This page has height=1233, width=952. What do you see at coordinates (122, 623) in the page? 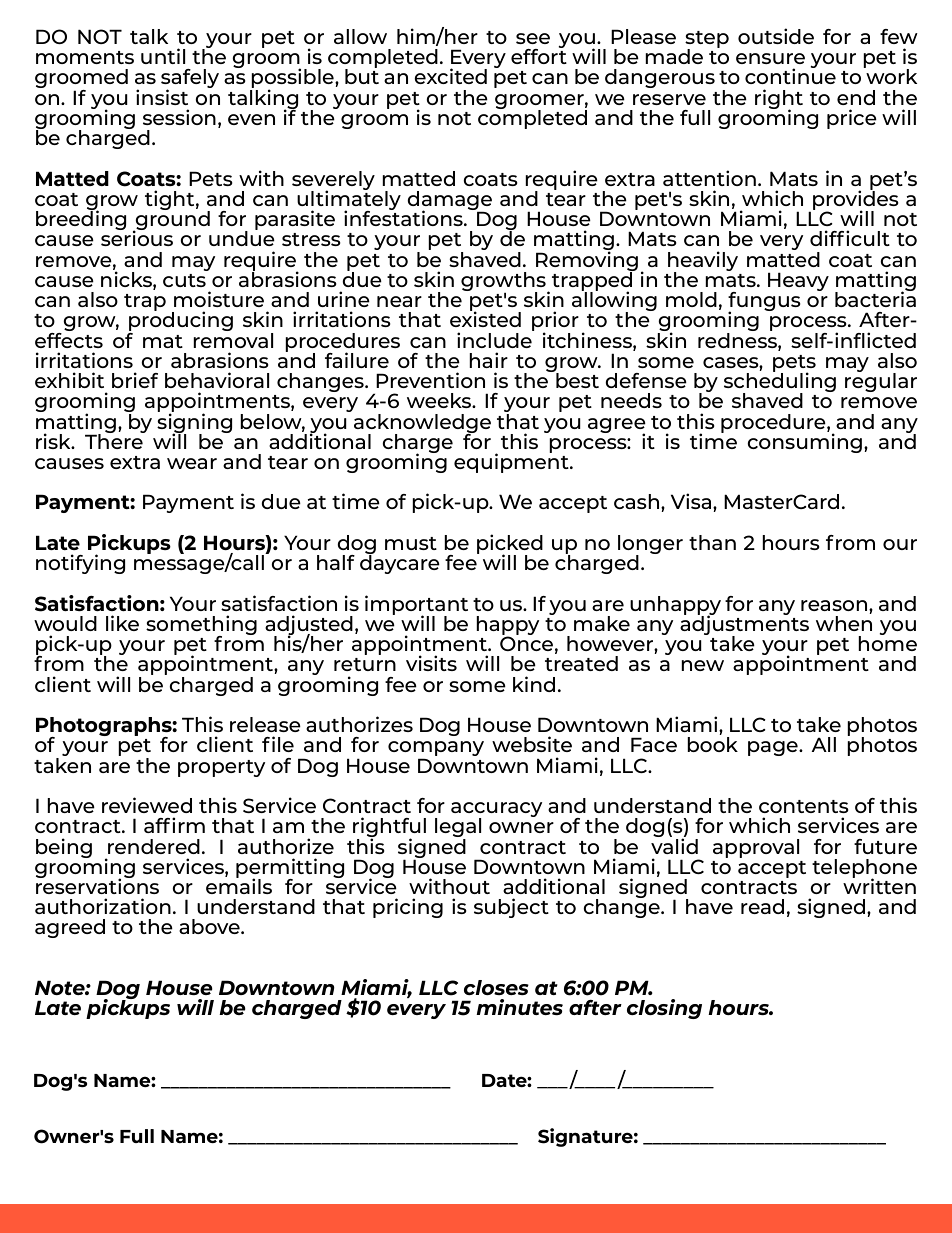
I see `like` at bounding box center [122, 623].
